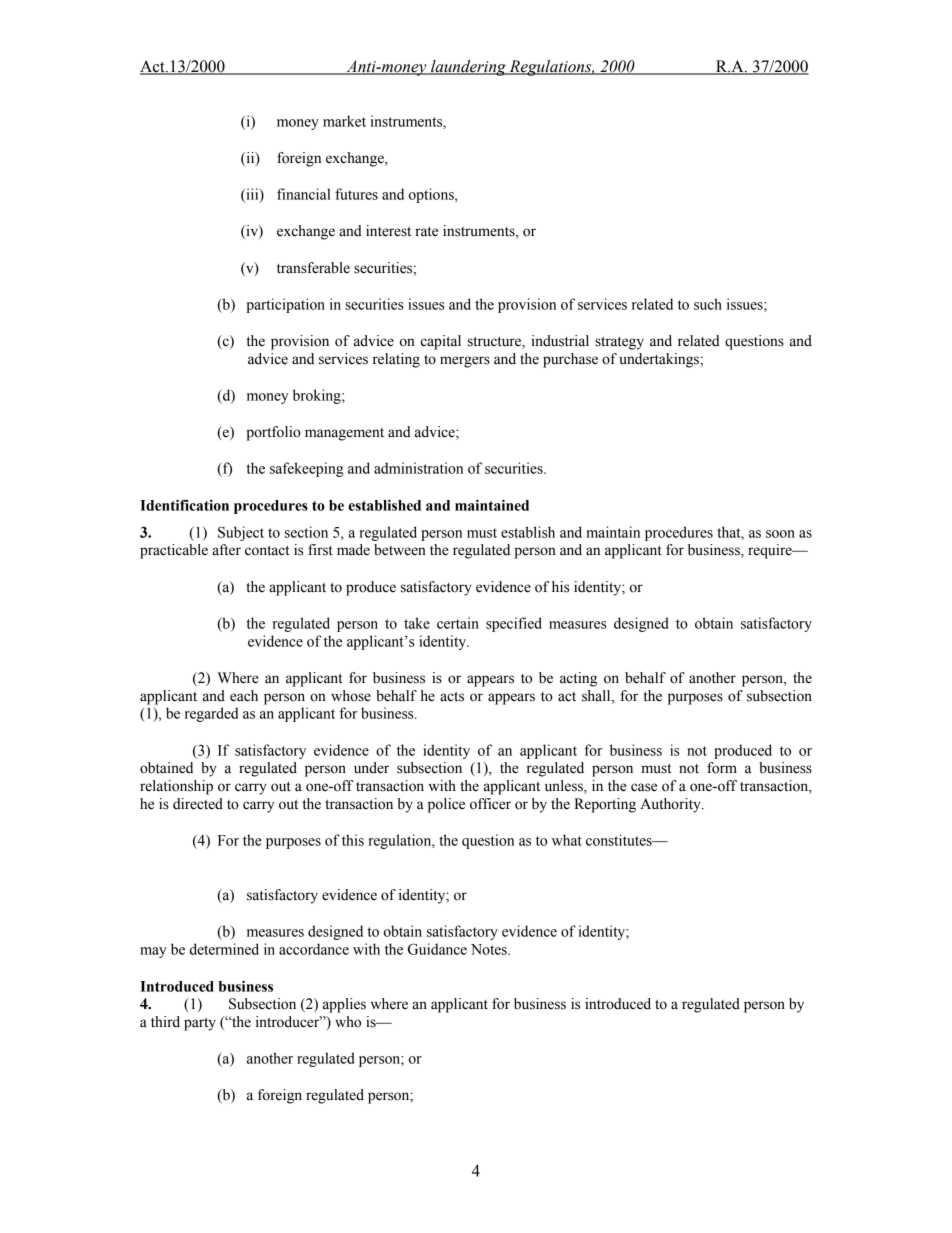 The image size is (952, 1233). Describe the element at coordinates (620, 840) in the screenshot. I see `constitutes` at that location.
